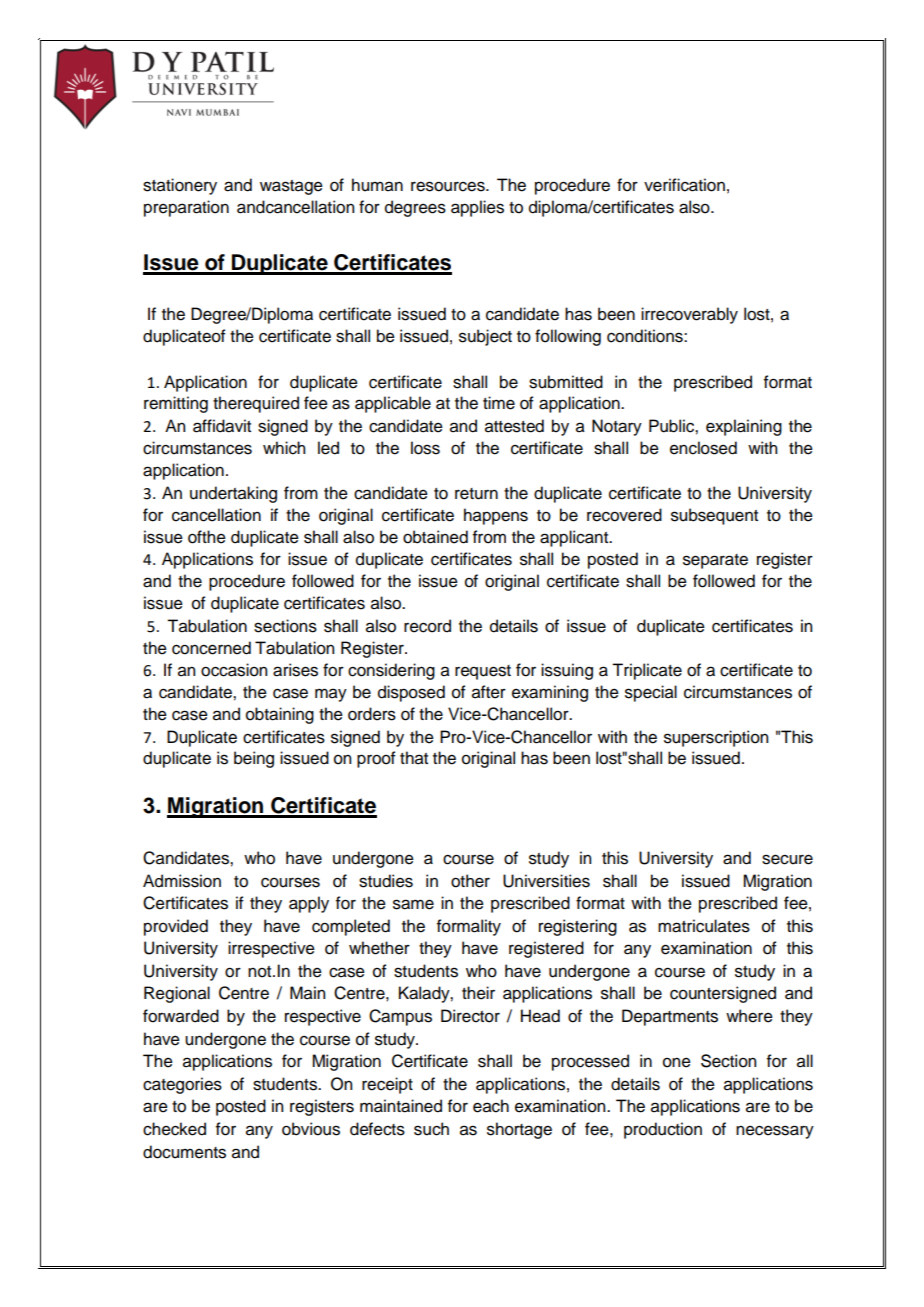 The height and width of the page is (1307, 924). What do you see at coordinates (663, 1130) in the page?
I see `production` at bounding box center [663, 1130].
